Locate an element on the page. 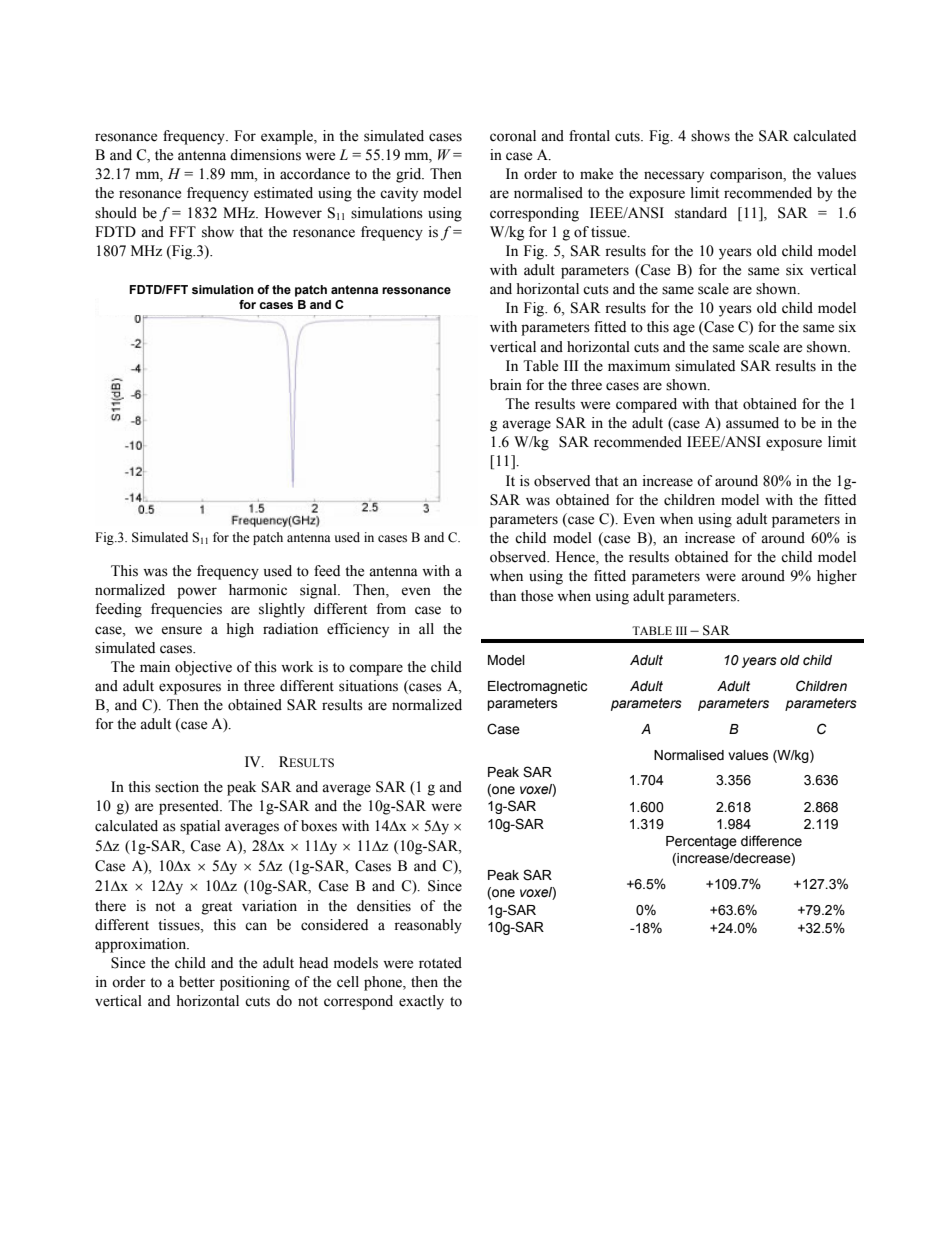 Image resolution: width=952 pixels, height=1233 pixels. objective is located at coordinates (203, 668).
